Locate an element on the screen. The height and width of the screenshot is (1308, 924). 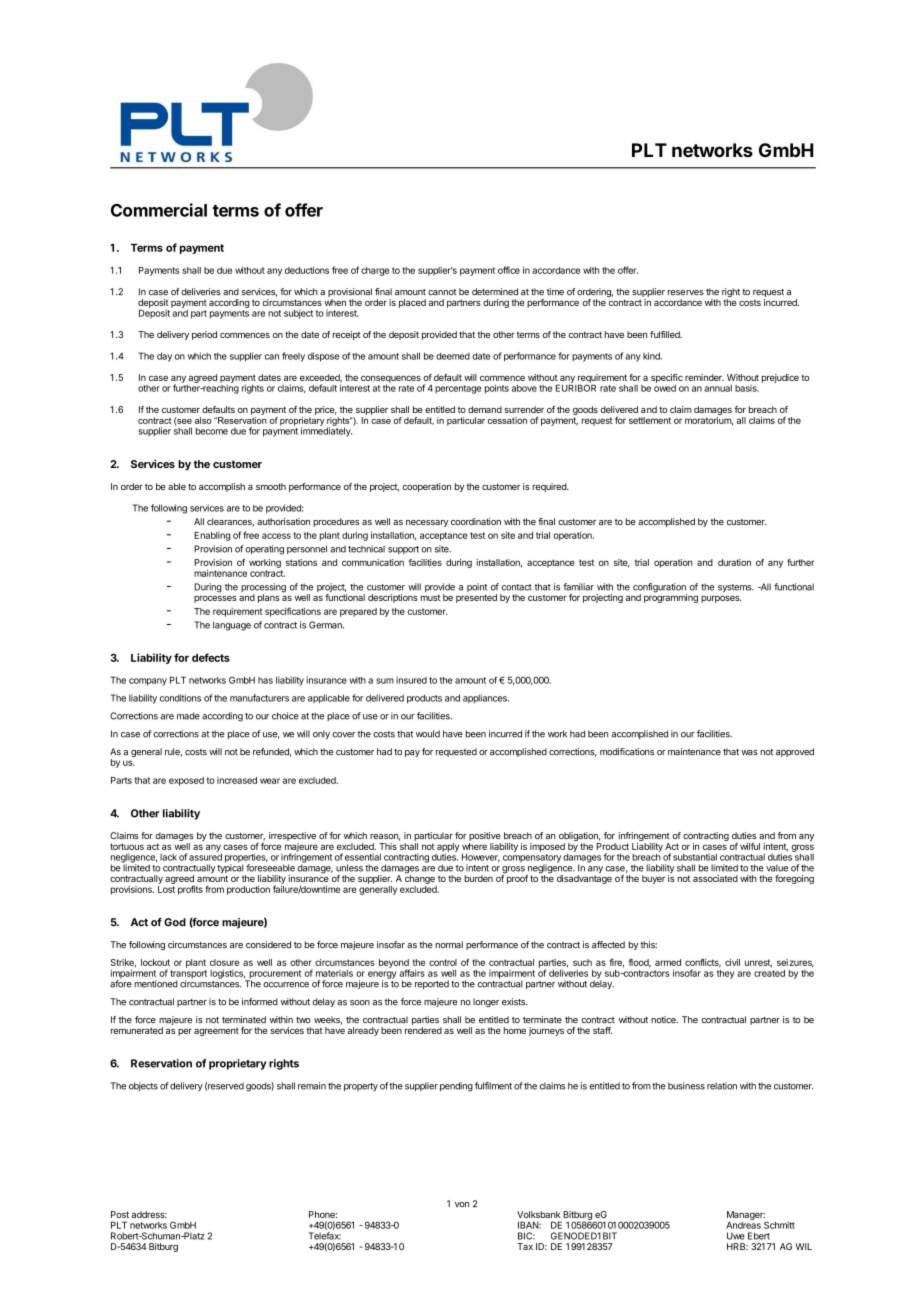
was is located at coordinates (749, 753).
